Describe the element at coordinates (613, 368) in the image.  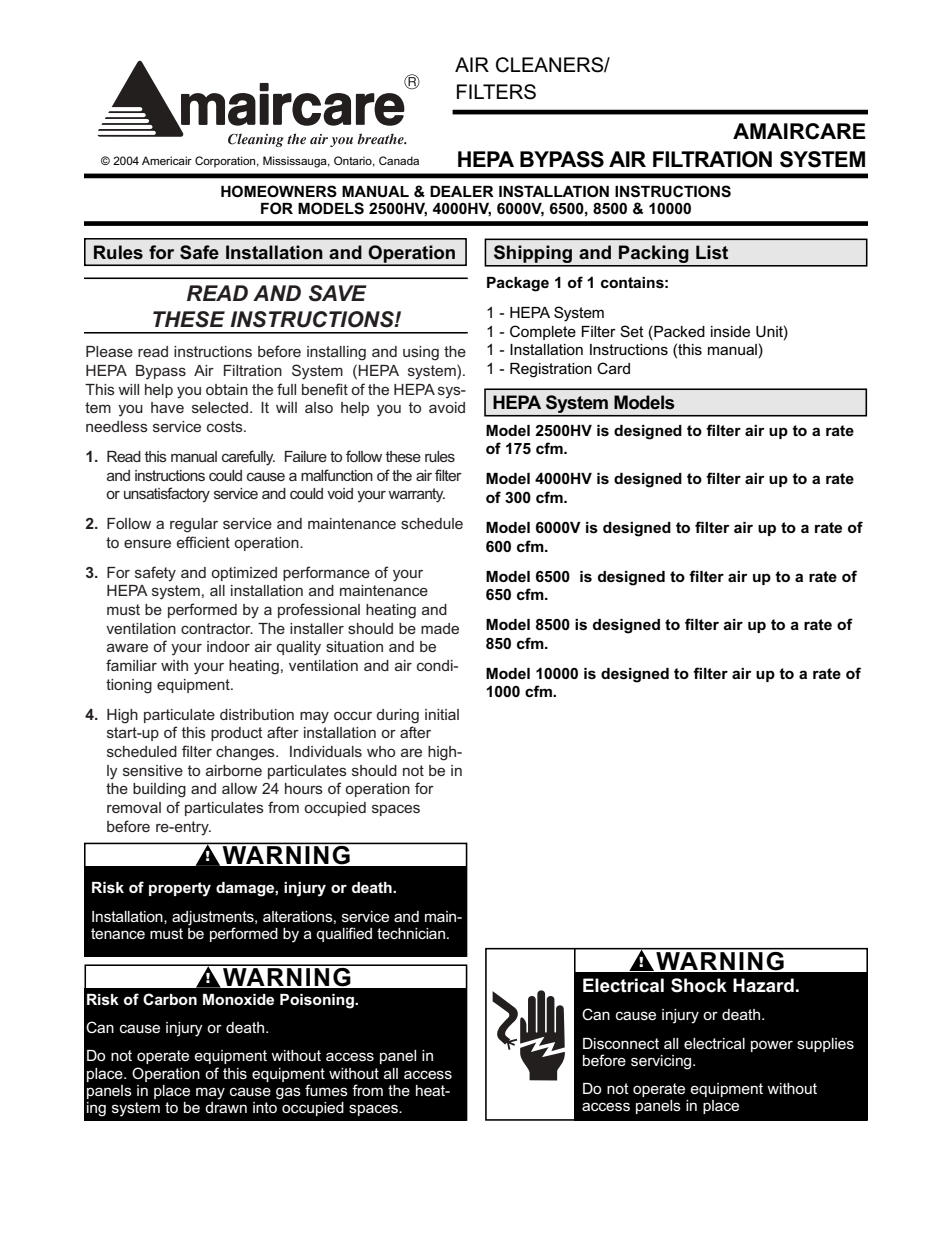
I see `Card` at that location.
